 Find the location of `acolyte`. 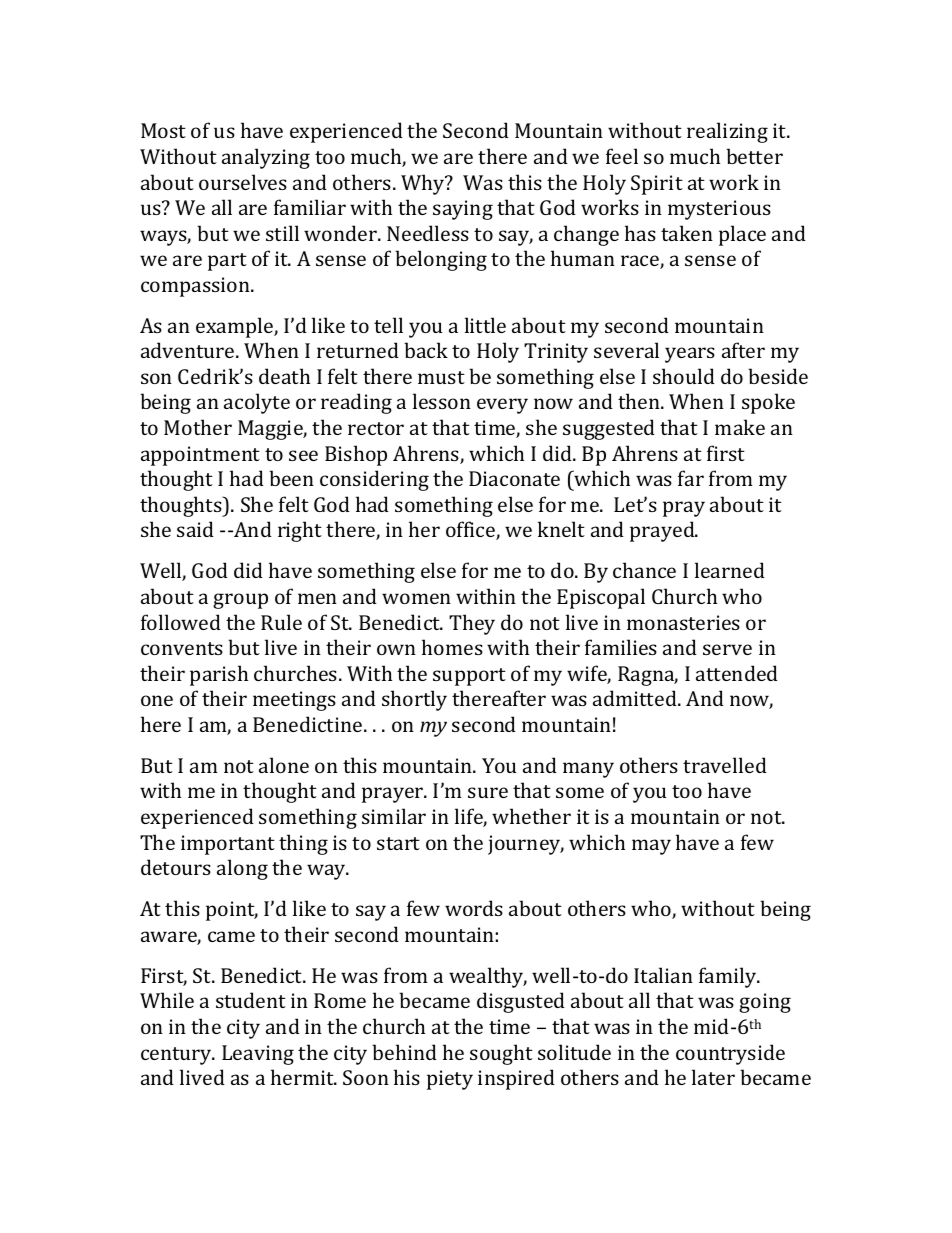

acolyte is located at coordinates (257, 403).
